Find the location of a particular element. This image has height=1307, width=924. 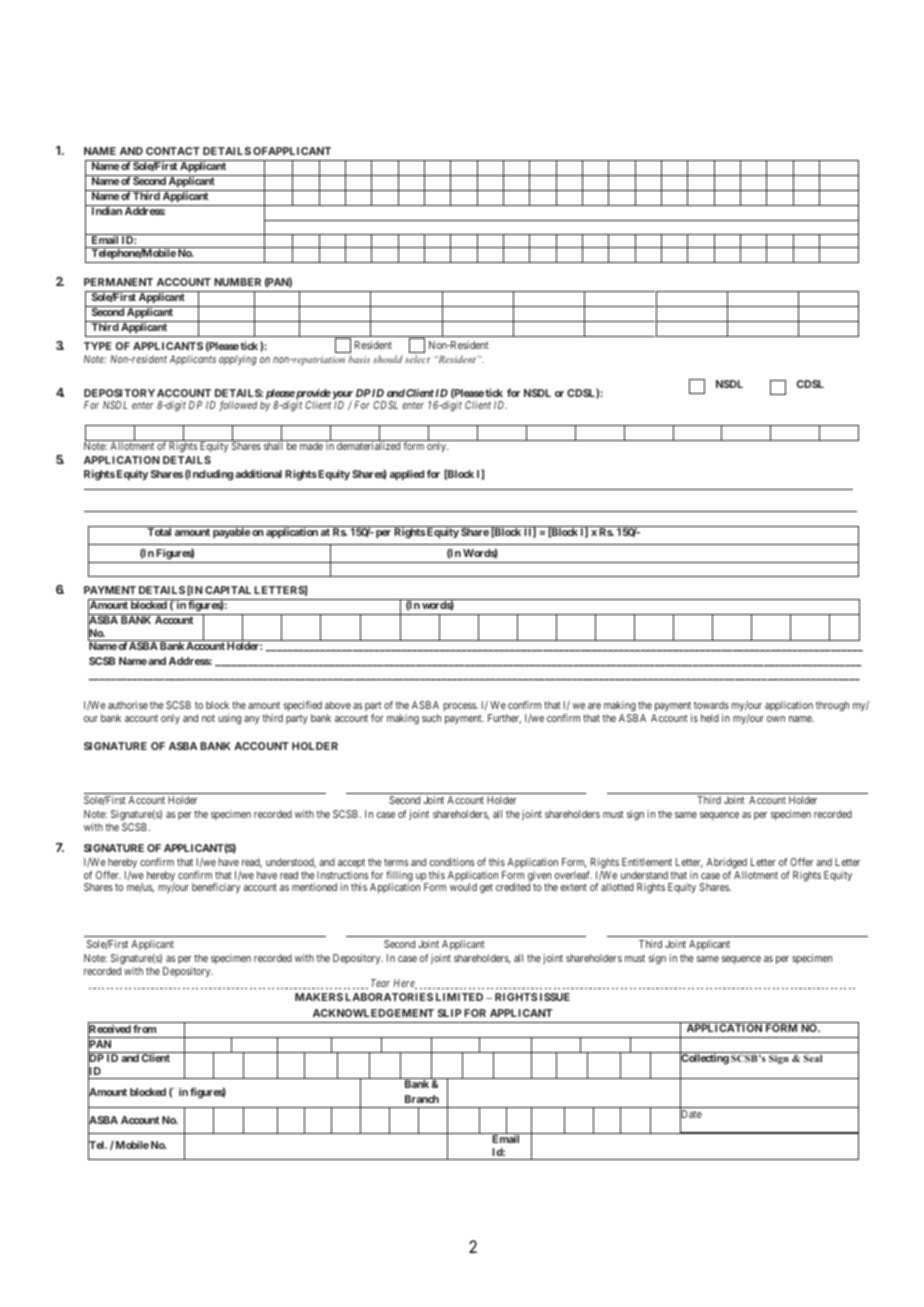

CONTACT is located at coordinates (173, 151).
